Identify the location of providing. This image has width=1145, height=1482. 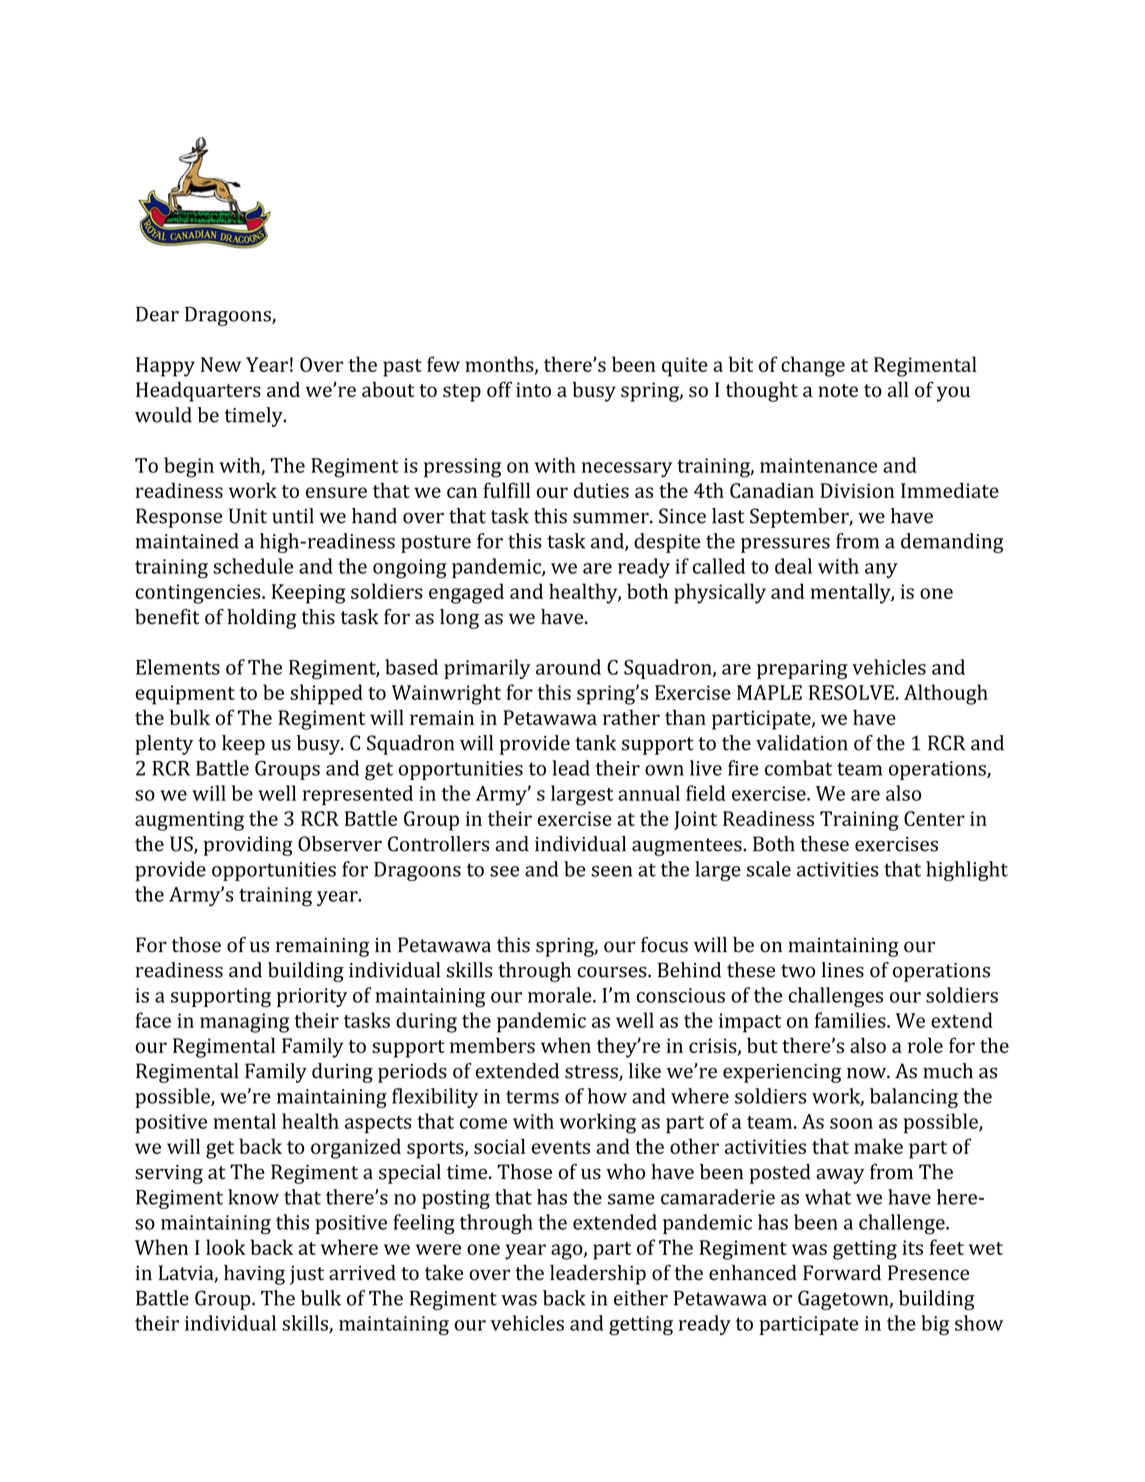
(248, 846).
